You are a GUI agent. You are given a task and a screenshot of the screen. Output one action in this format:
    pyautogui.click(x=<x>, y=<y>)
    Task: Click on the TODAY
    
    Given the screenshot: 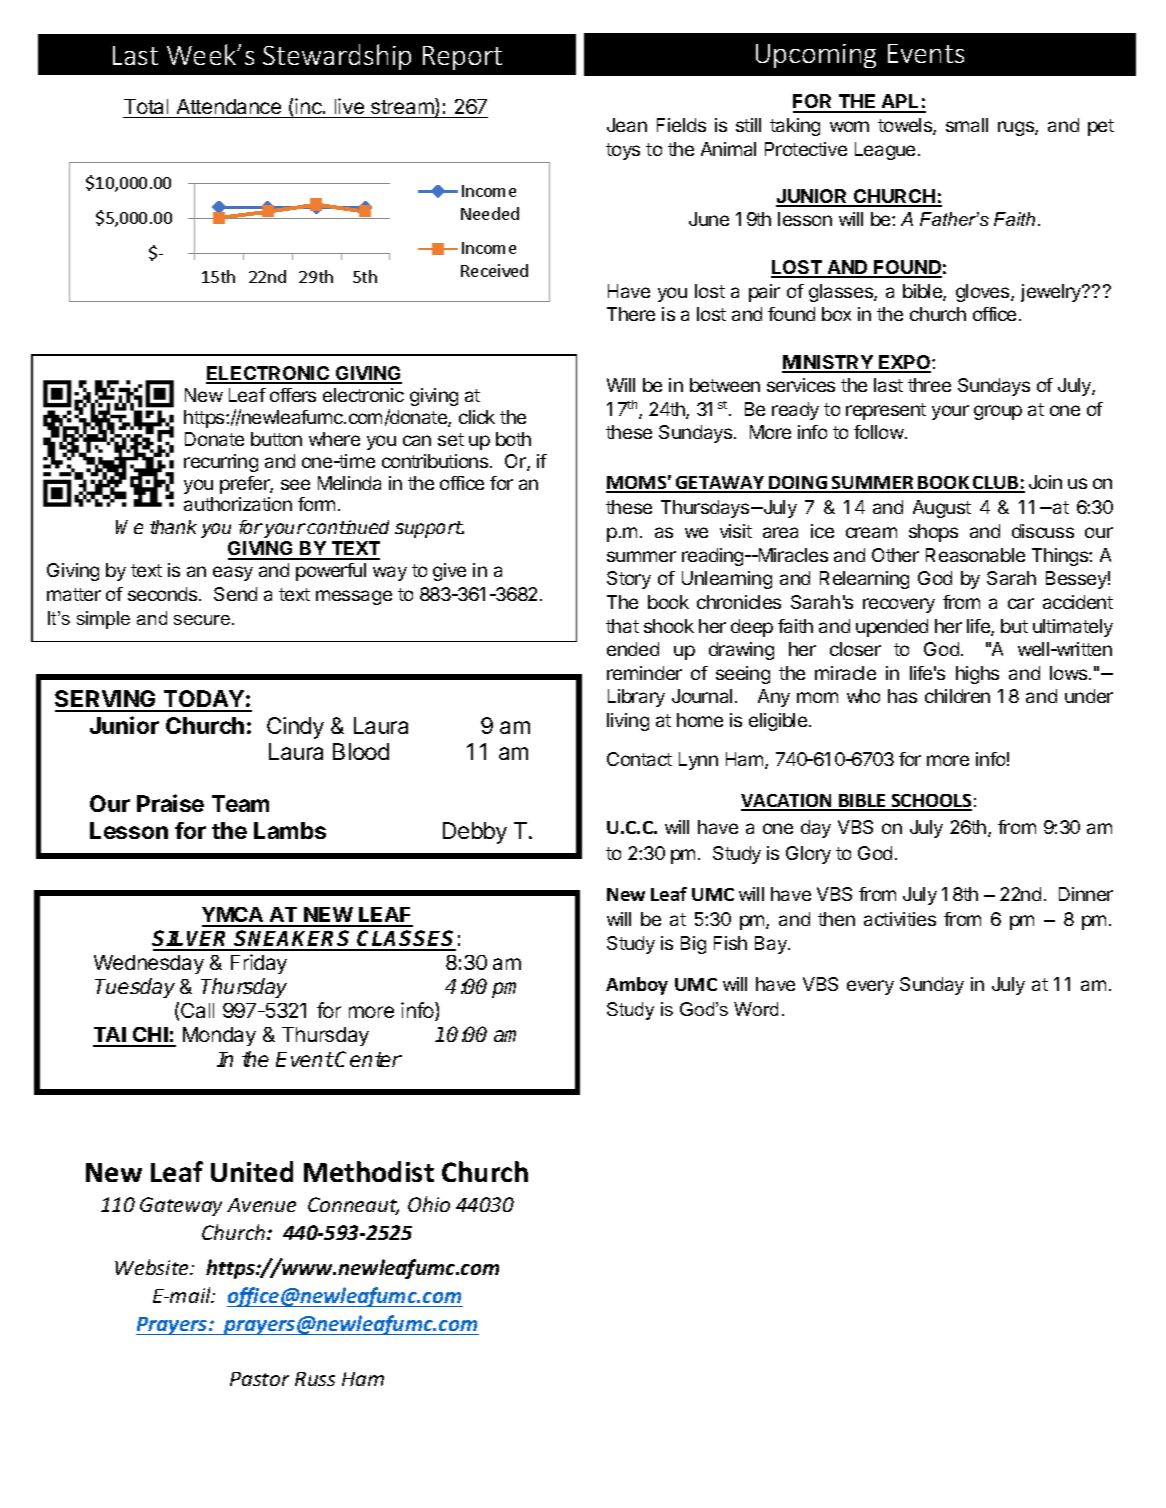 What is the action you would take?
    pyautogui.click(x=204, y=700)
